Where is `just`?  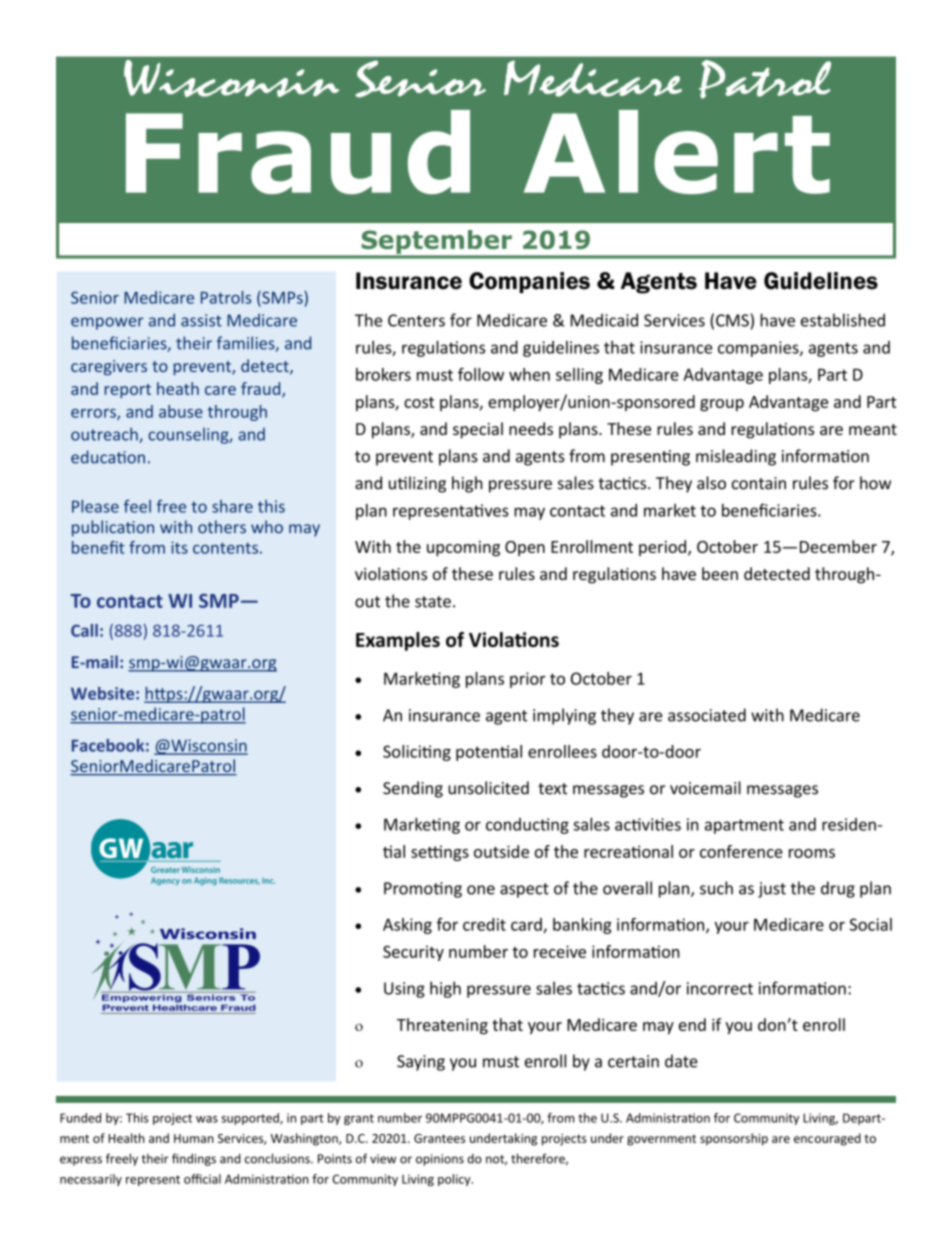 just is located at coordinates (772, 890).
